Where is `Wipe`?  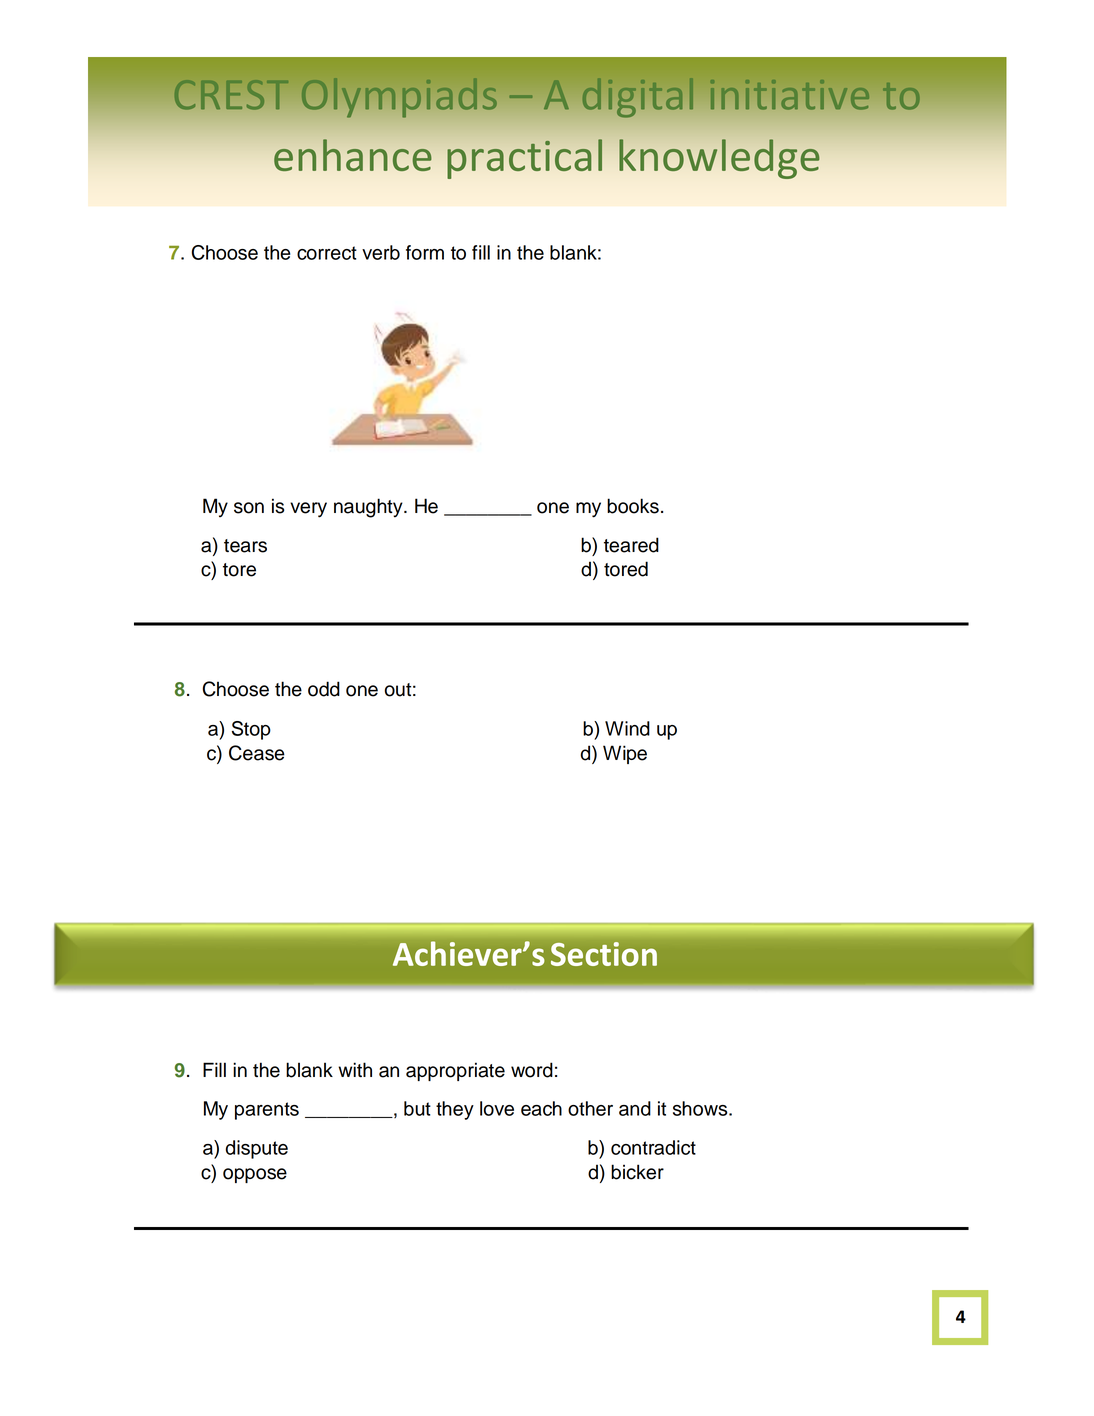 Wipe is located at coordinates (625, 754).
